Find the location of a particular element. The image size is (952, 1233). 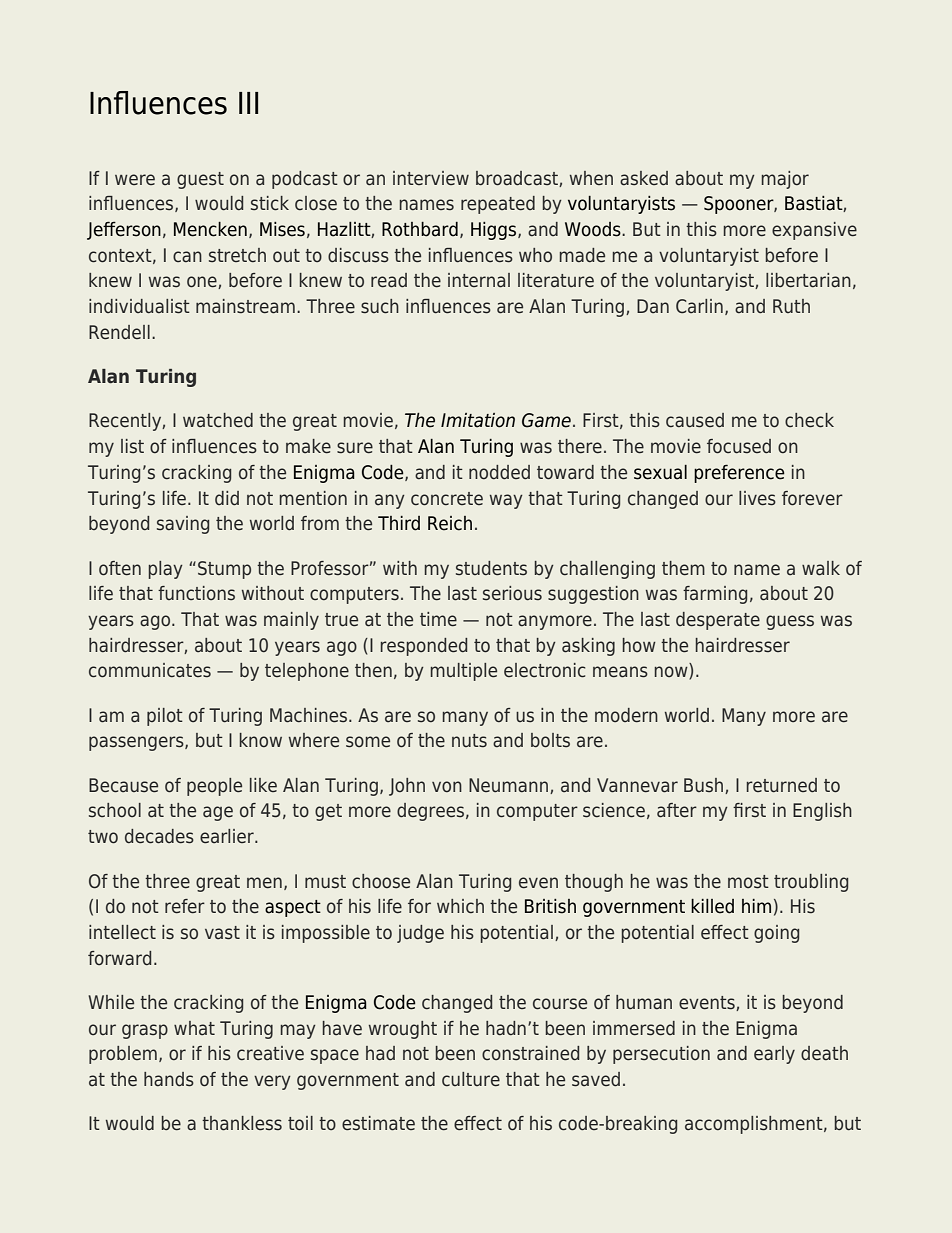

guest is located at coordinates (200, 180).
